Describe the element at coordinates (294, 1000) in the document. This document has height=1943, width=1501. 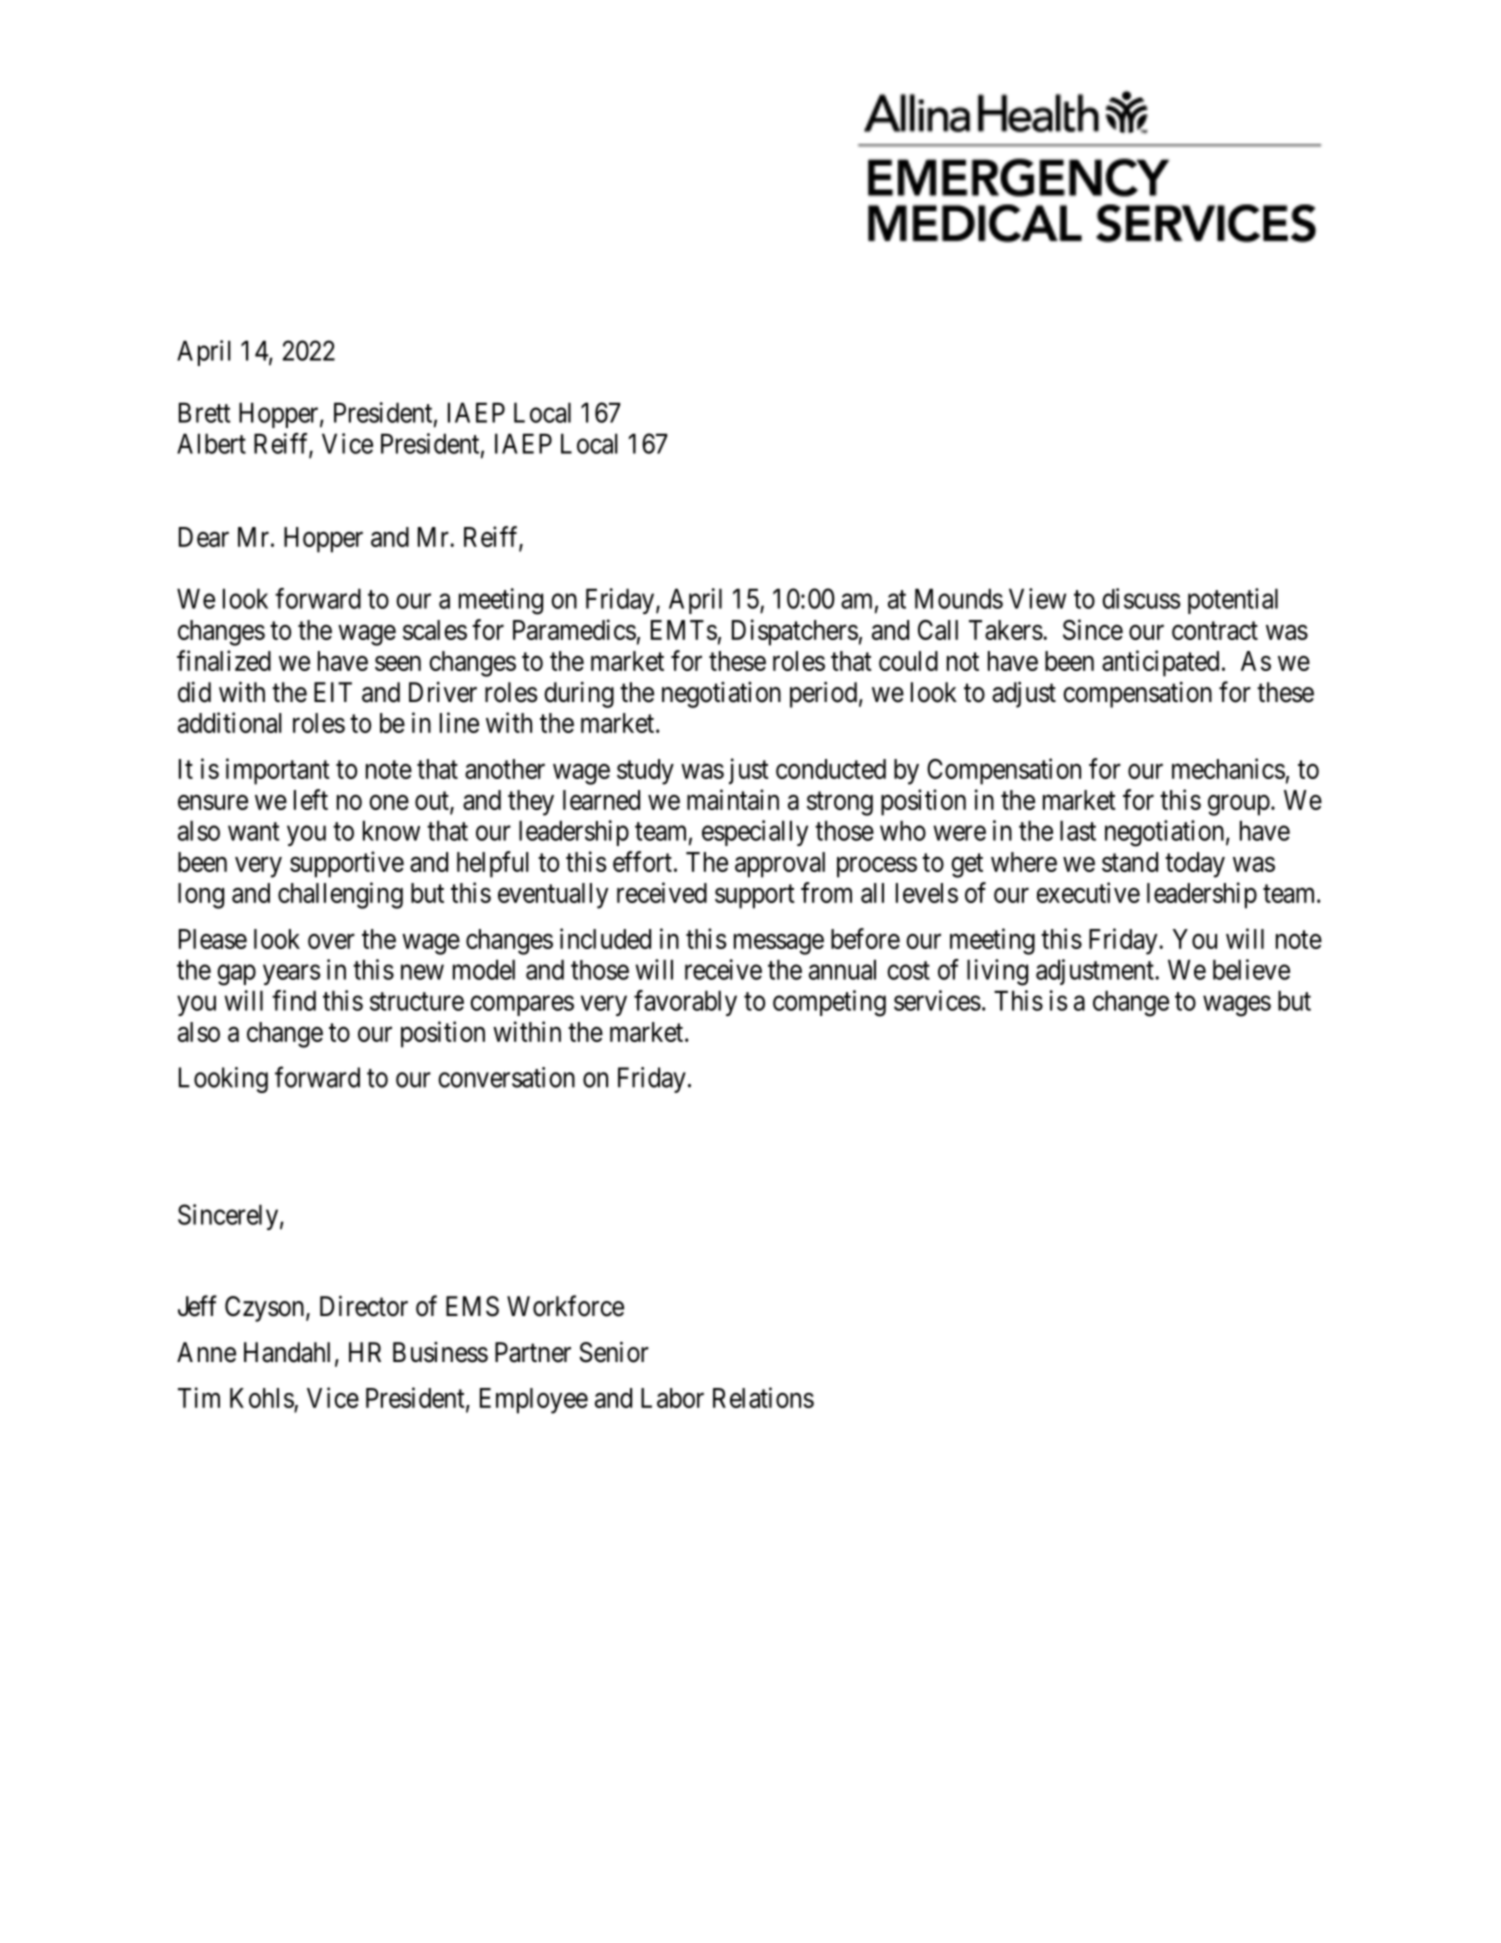
I see `find` at that location.
